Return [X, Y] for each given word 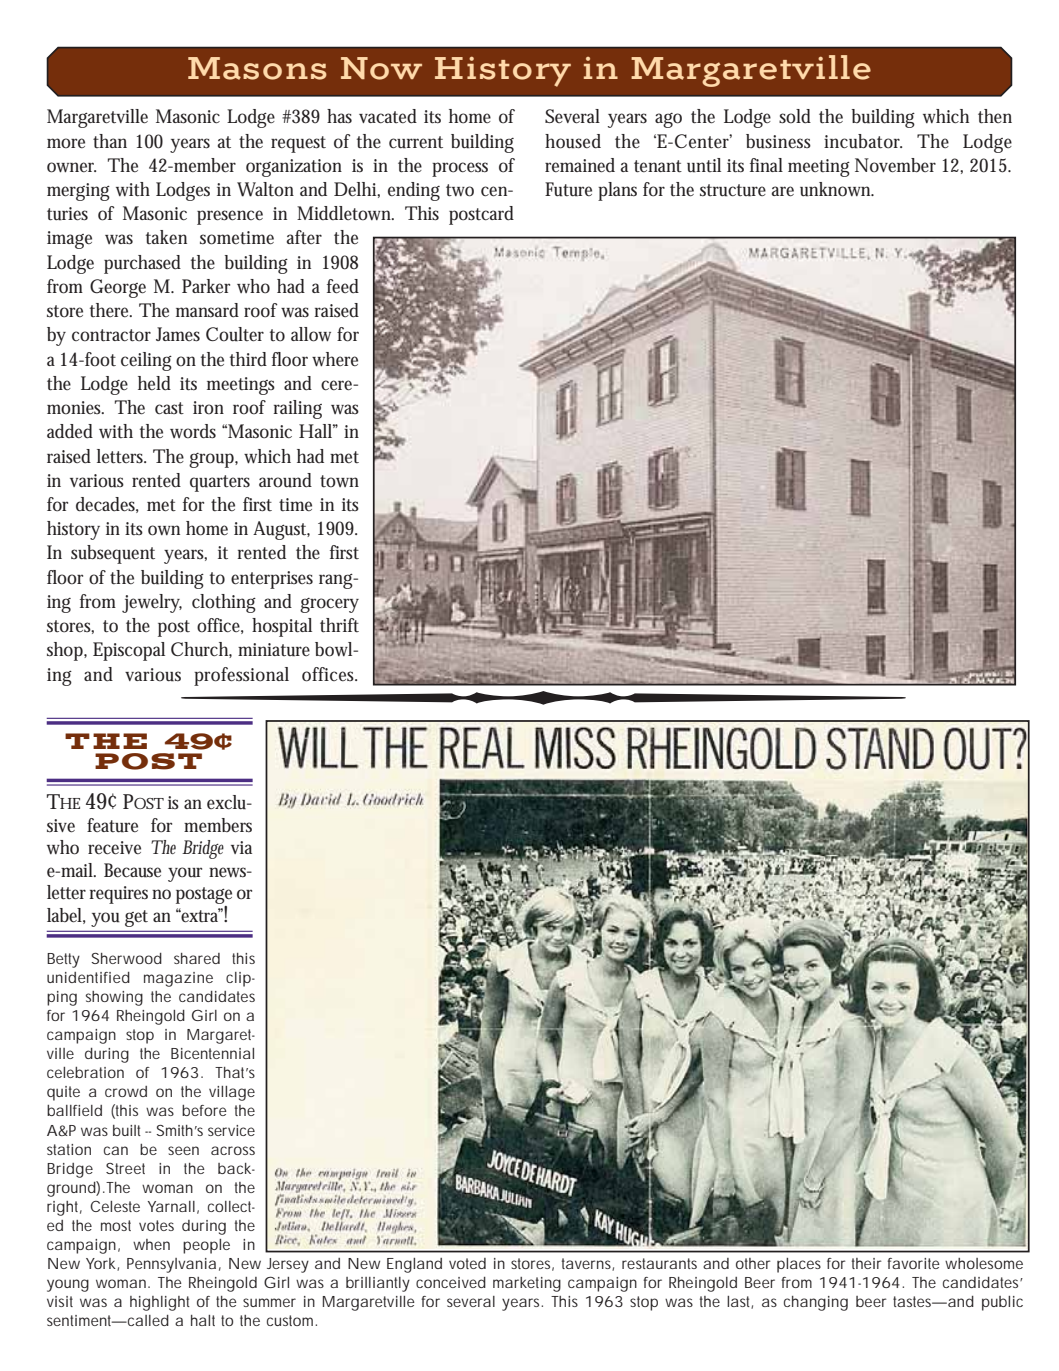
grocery [329, 605]
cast [169, 408]
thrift [339, 625]
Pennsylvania [171, 1265]
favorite [913, 1263]
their [867, 1263]
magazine [178, 979]
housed [573, 141]
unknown [836, 189]
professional [241, 676]
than [110, 141]
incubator [863, 141]
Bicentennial [212, 1053]
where [335, 359]
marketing [527, 1284]
